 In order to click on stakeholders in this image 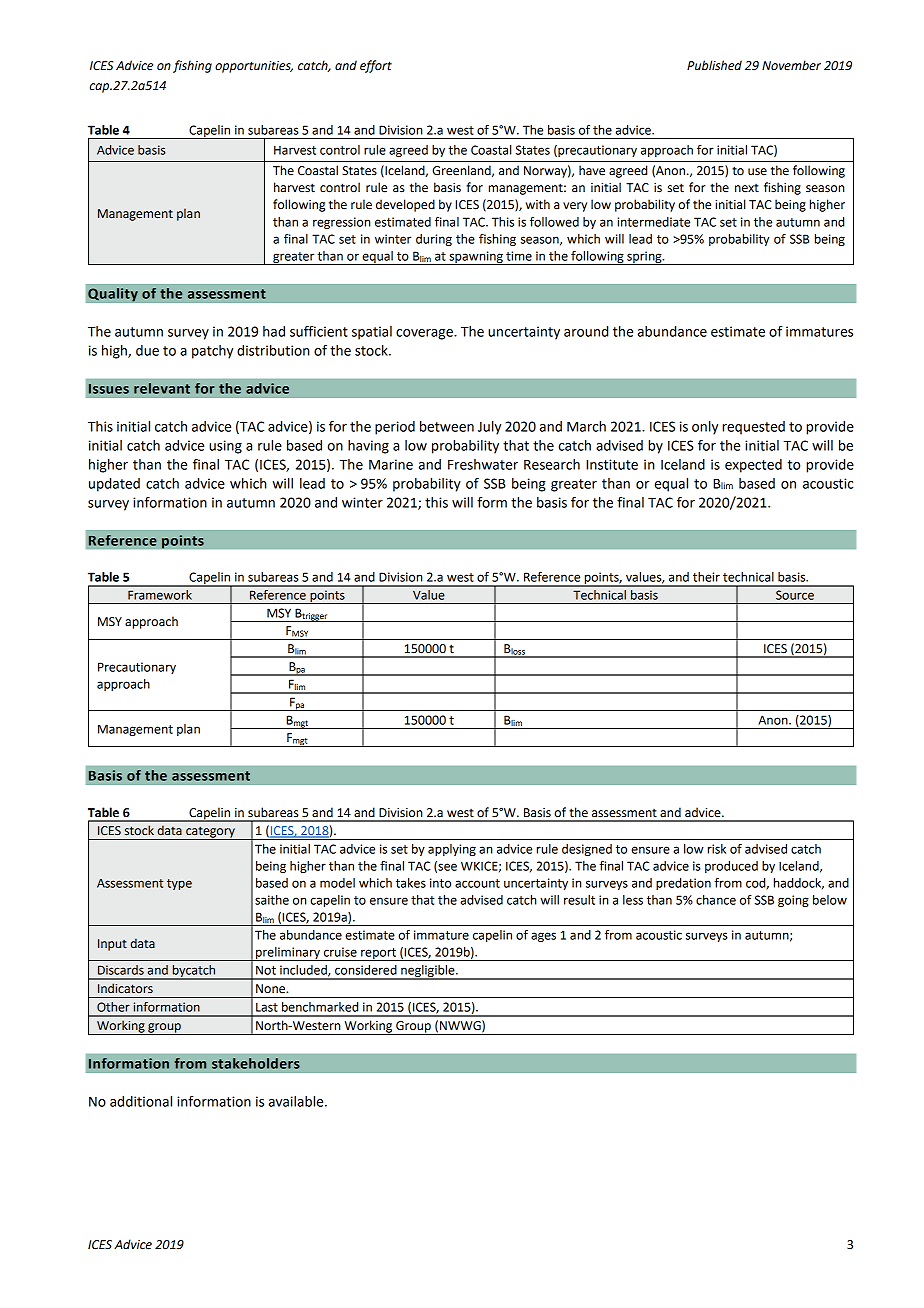, I will do `click(256, 1063)`.
